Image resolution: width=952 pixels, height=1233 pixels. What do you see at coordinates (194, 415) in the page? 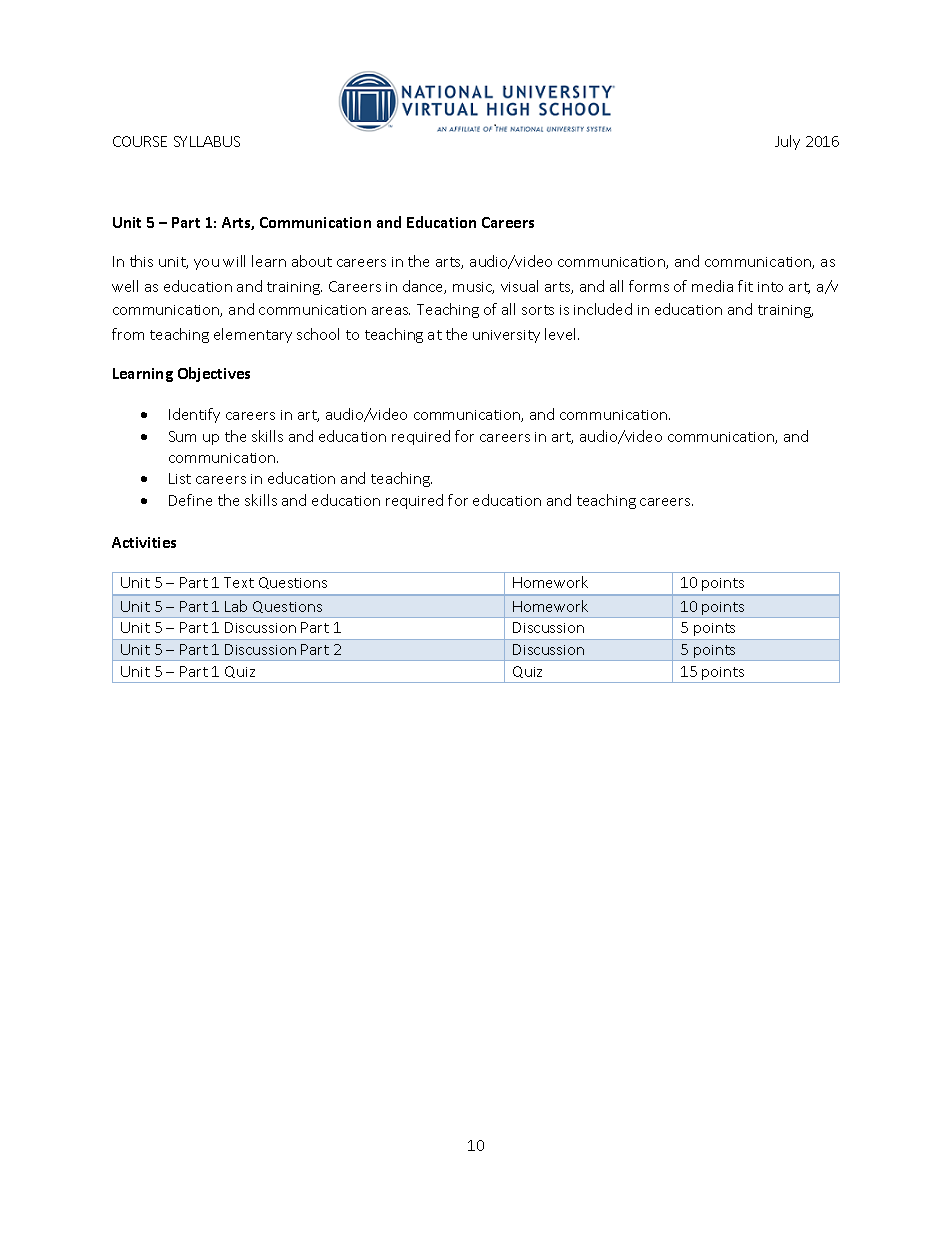
I see `Identify` at bounding box center [194, 415].
